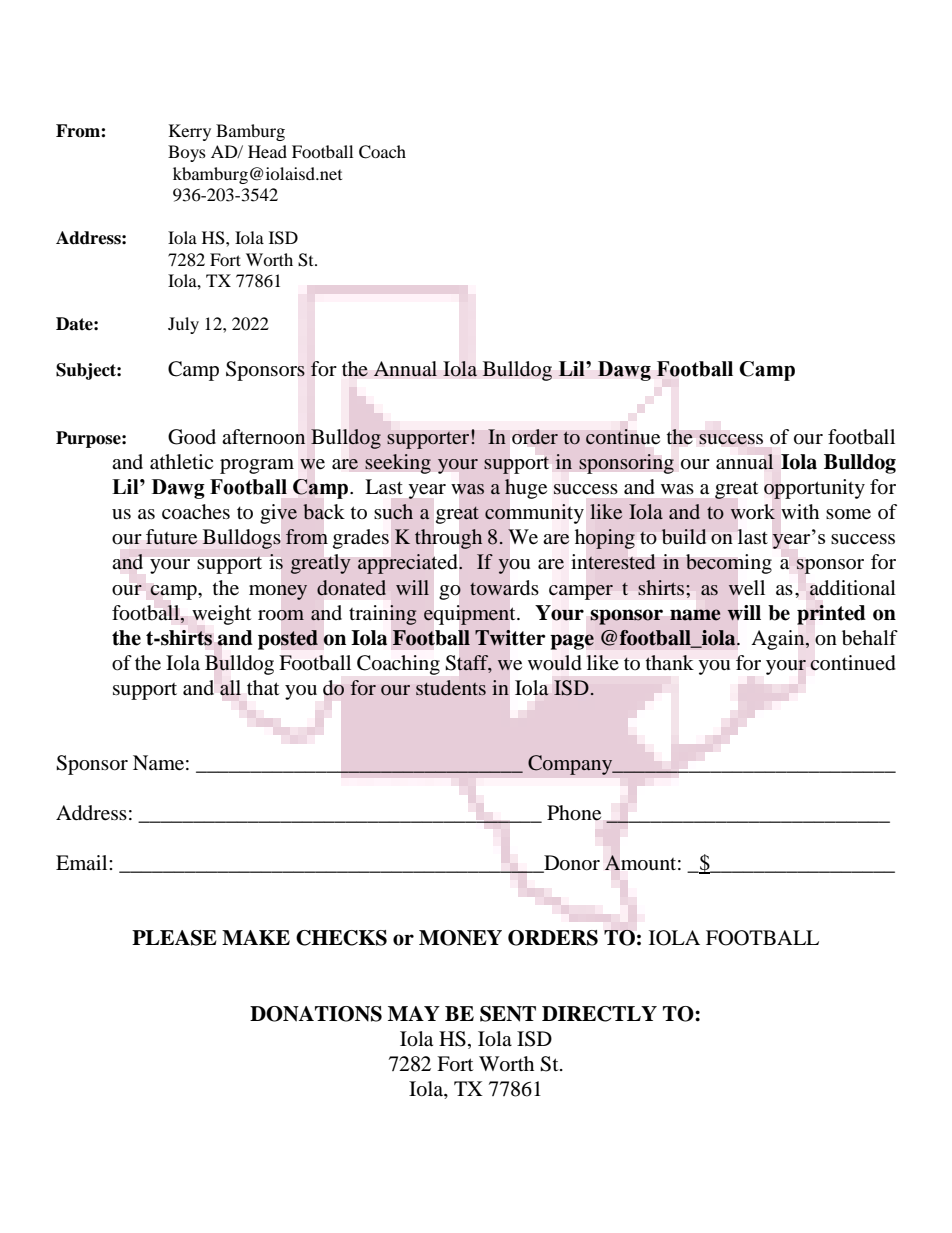  What do you see at coordinates (190, 132) in the page?
I see `Kerry` at bounding box center [190, 132].
